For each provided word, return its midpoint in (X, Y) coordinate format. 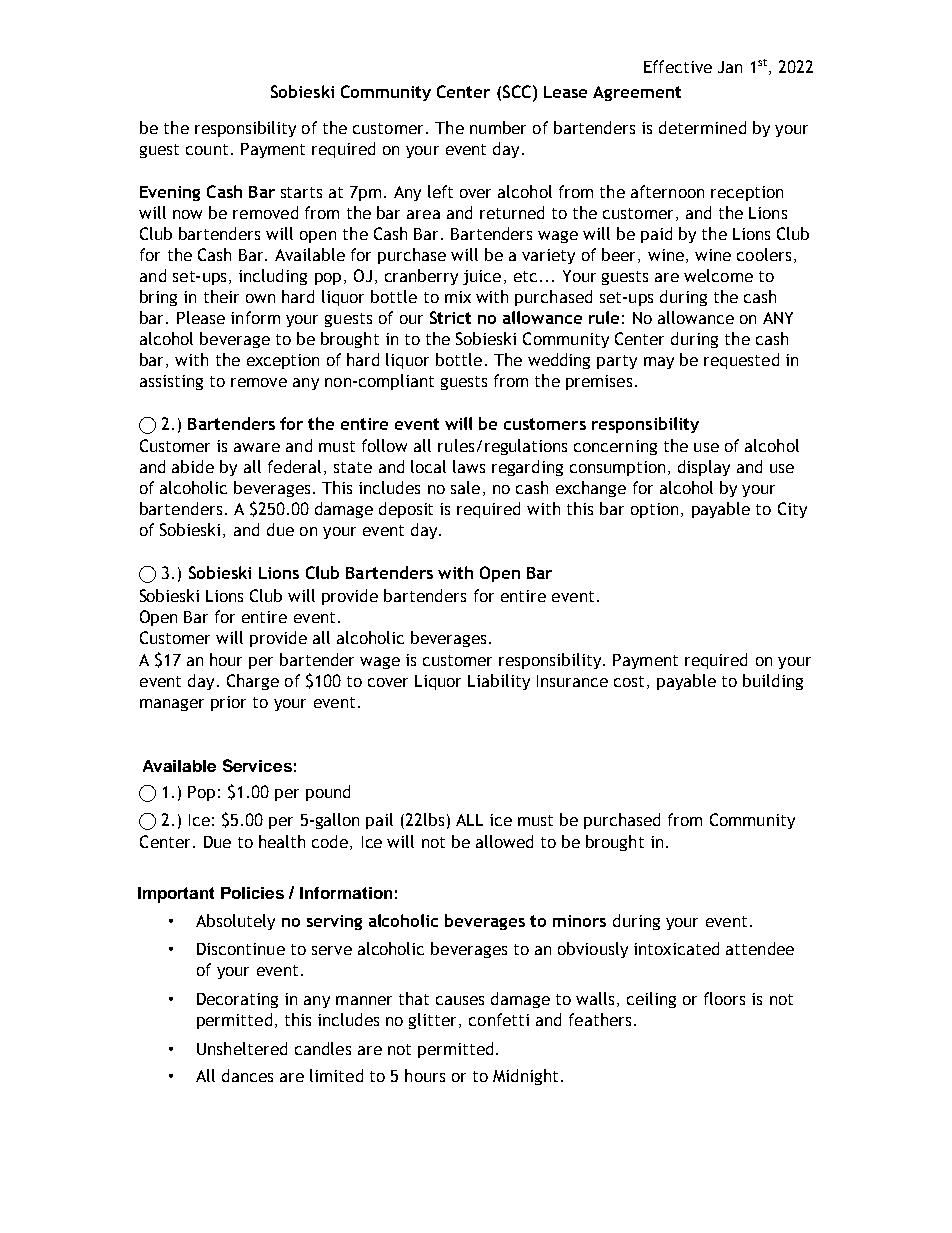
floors (724, 998)
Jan (730, 67)
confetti (499, 1019)
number (498, 127)
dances (247, 1075)
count (207, 149)
